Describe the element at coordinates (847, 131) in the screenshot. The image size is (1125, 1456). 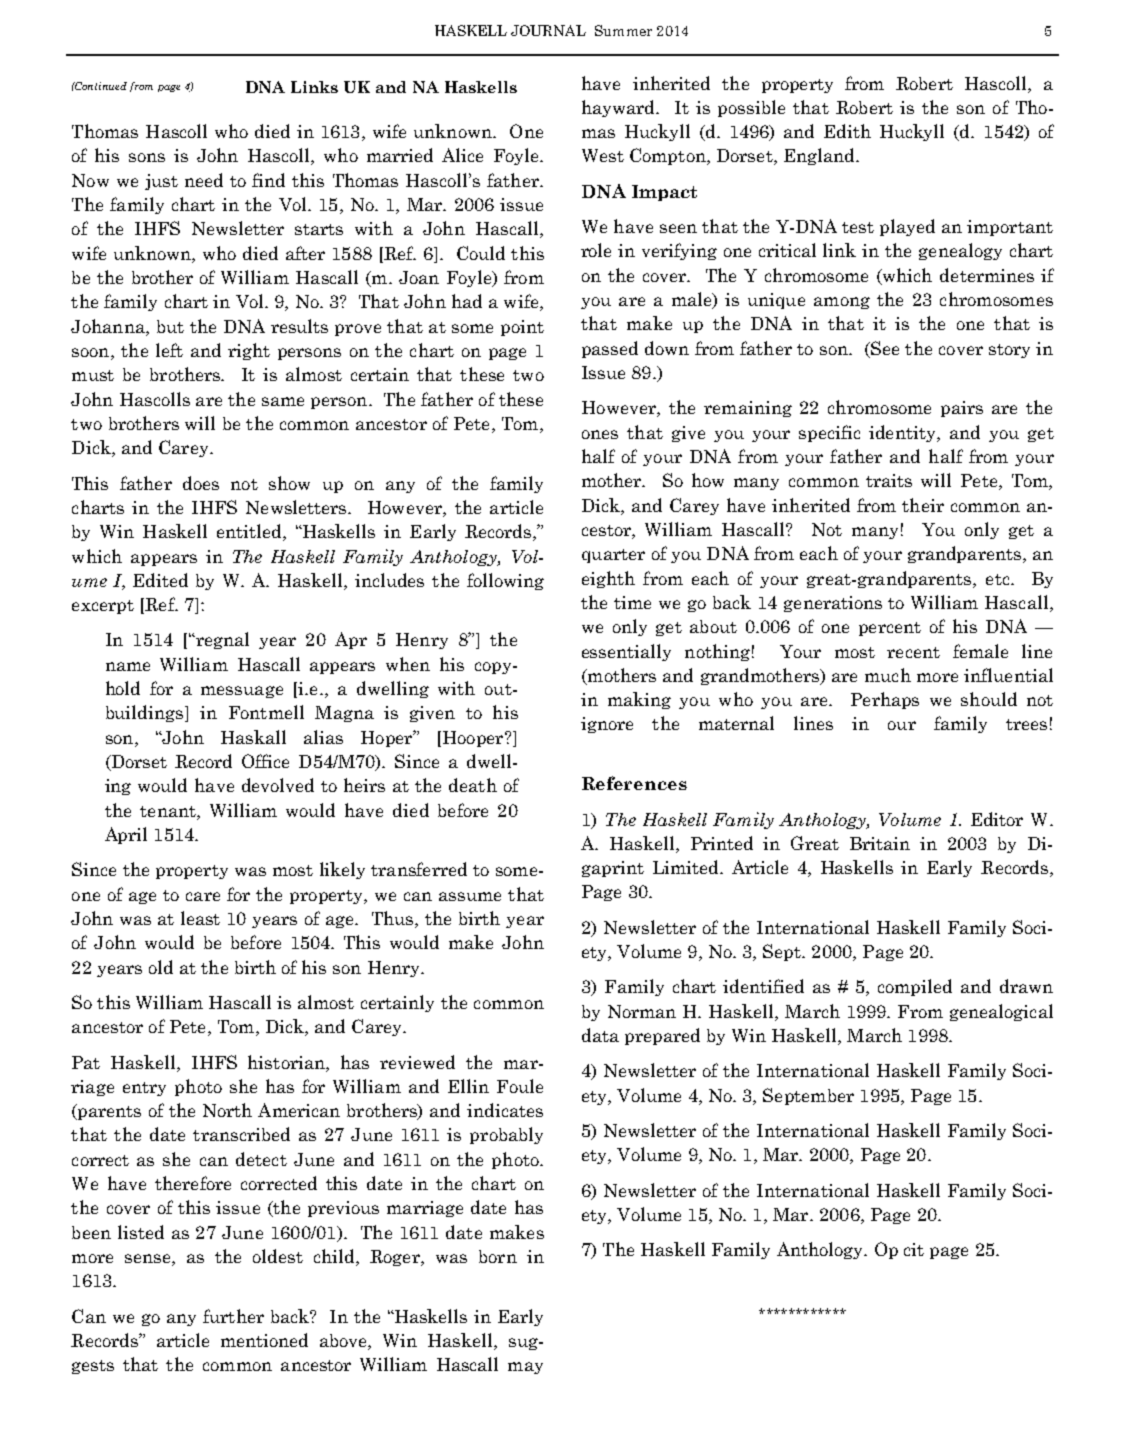
I see `Edith` at that location.
